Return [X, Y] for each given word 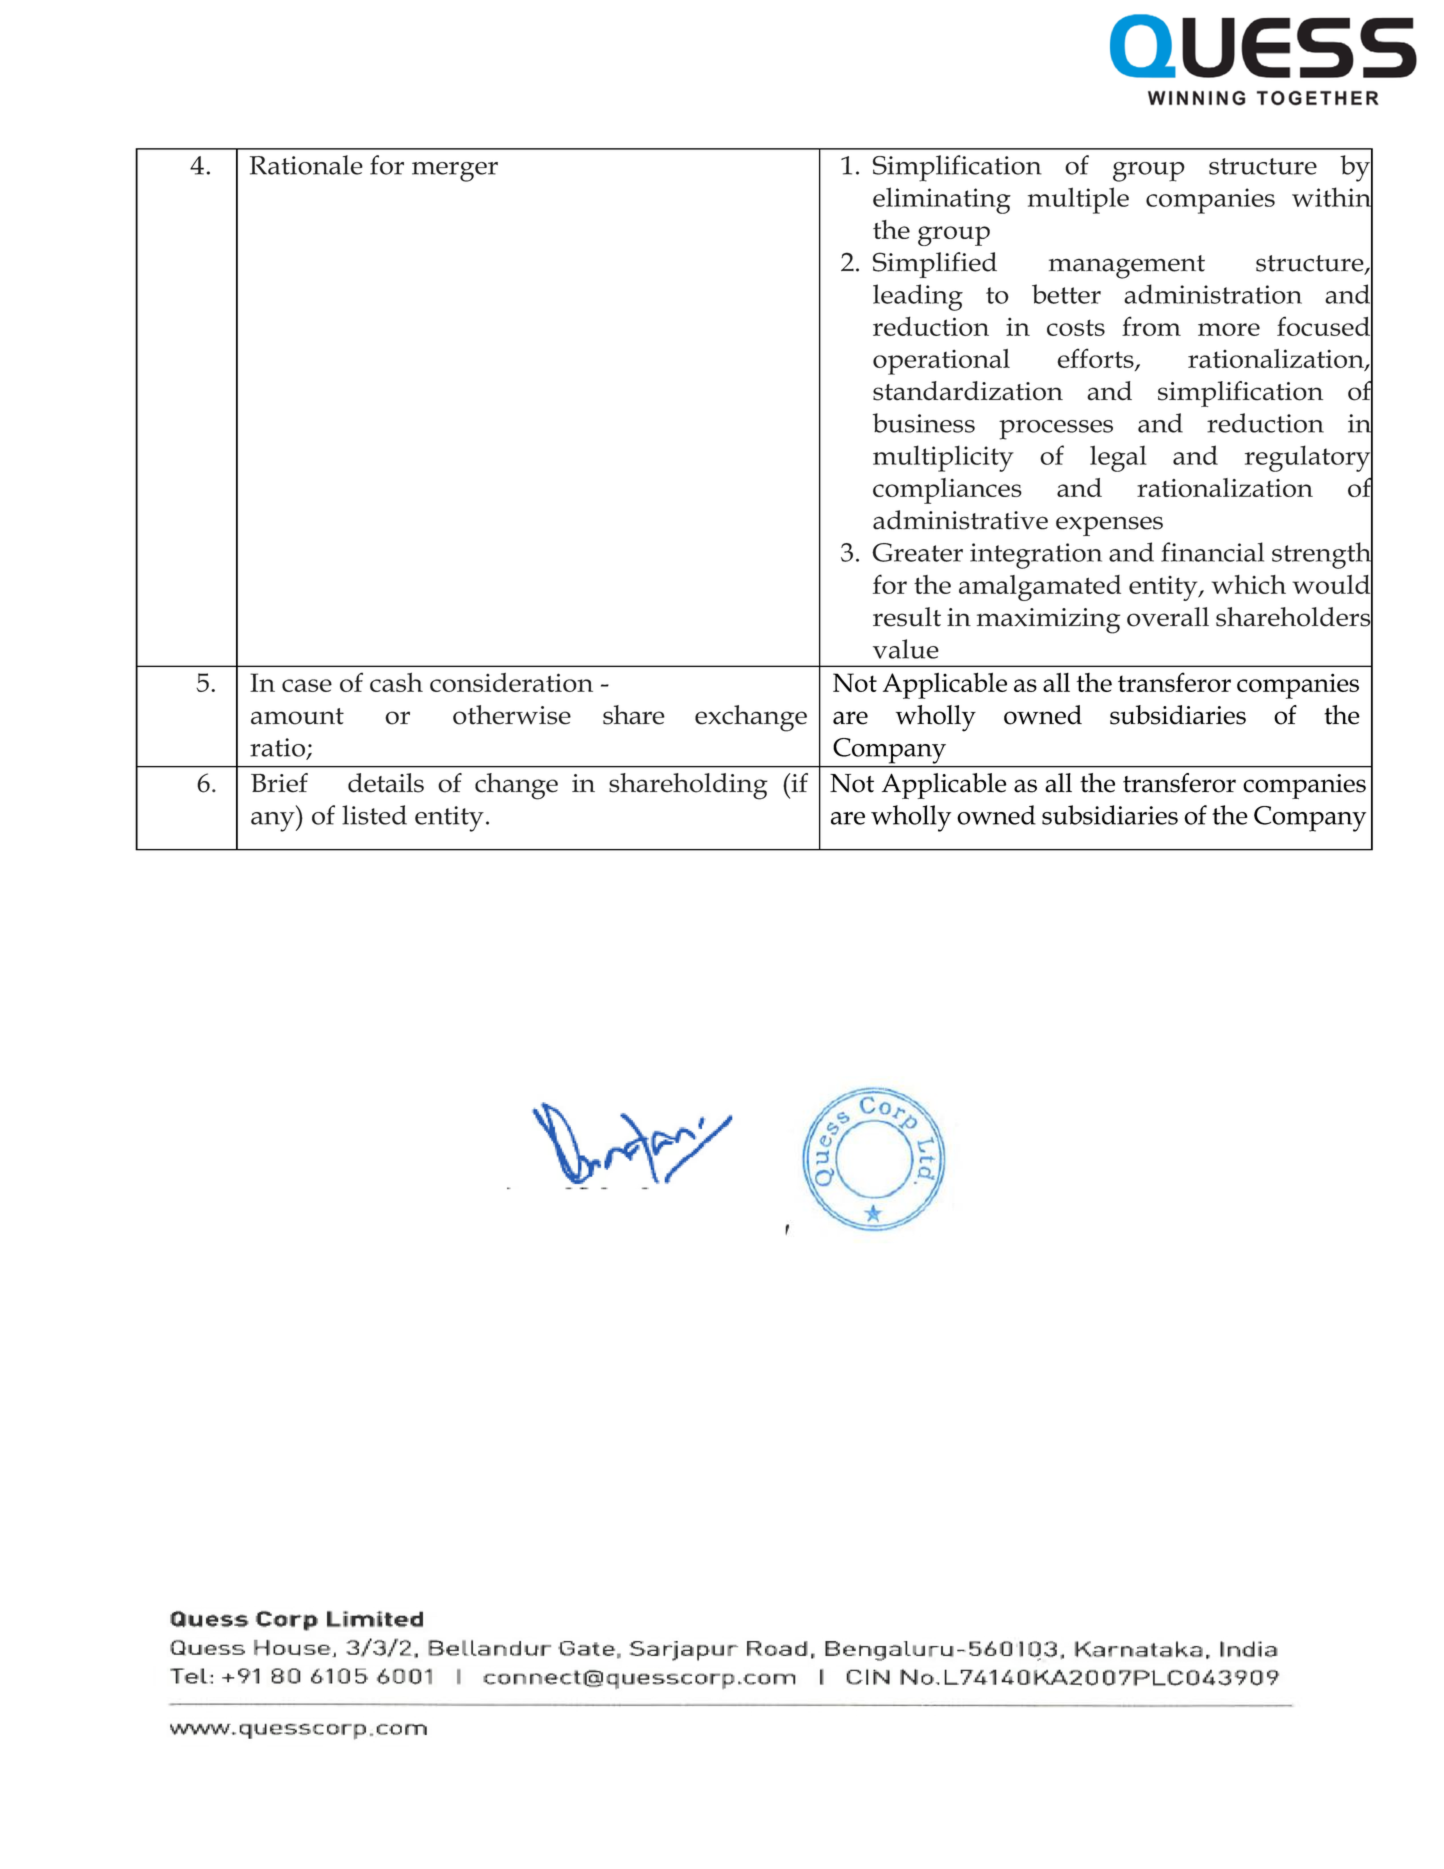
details [386, 783]
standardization [968, 391]
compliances [947, 491]
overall [1168, 617]
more [1229, 329]
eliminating [942, 200]
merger [455, 172]
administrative [960, 520]
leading [918, 297]
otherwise [512, 715]
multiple [1078, 200]
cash [396, 682]
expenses [1109, 526]
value [906, 649]
